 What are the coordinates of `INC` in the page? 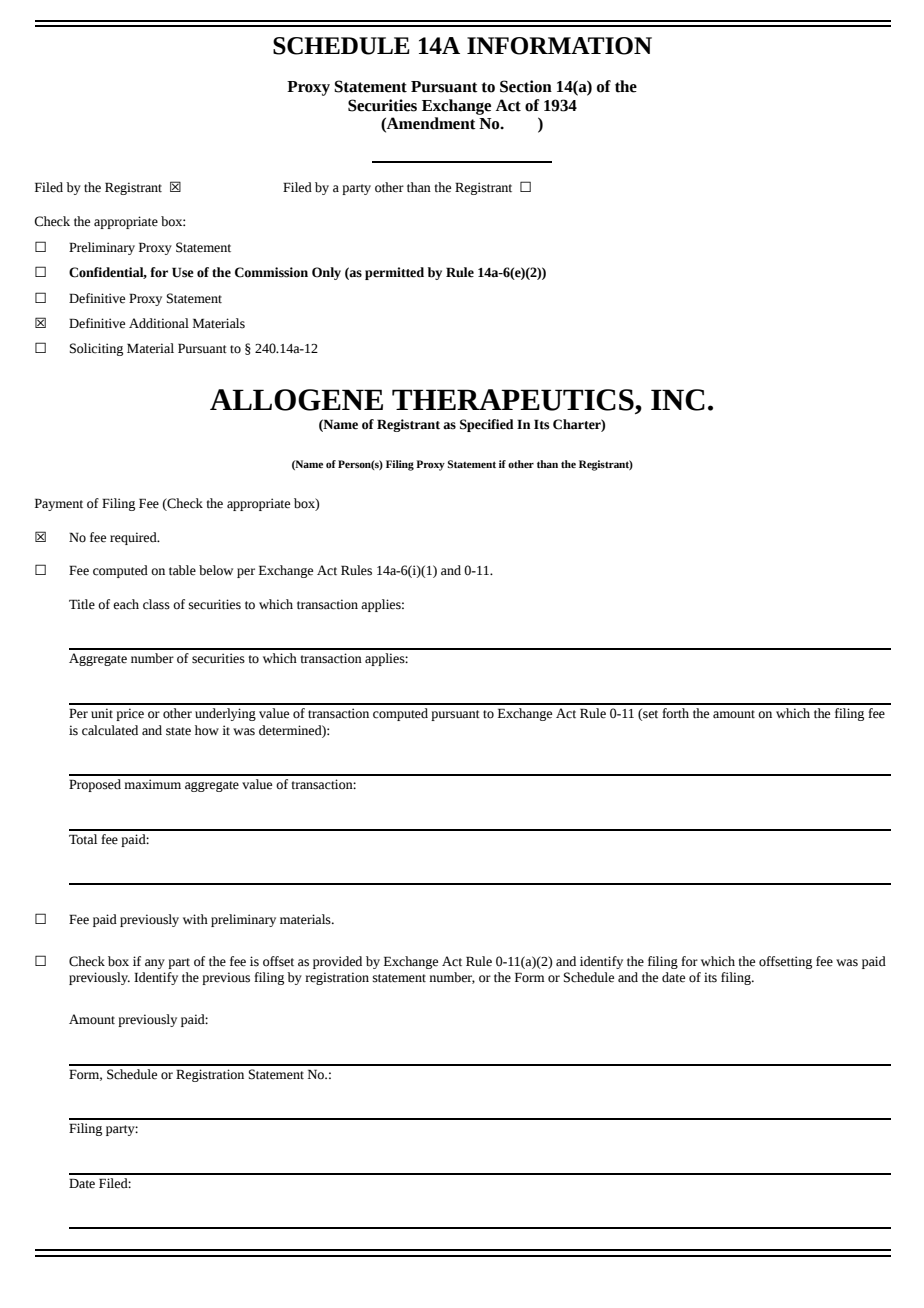 It's located at (678, 400).
